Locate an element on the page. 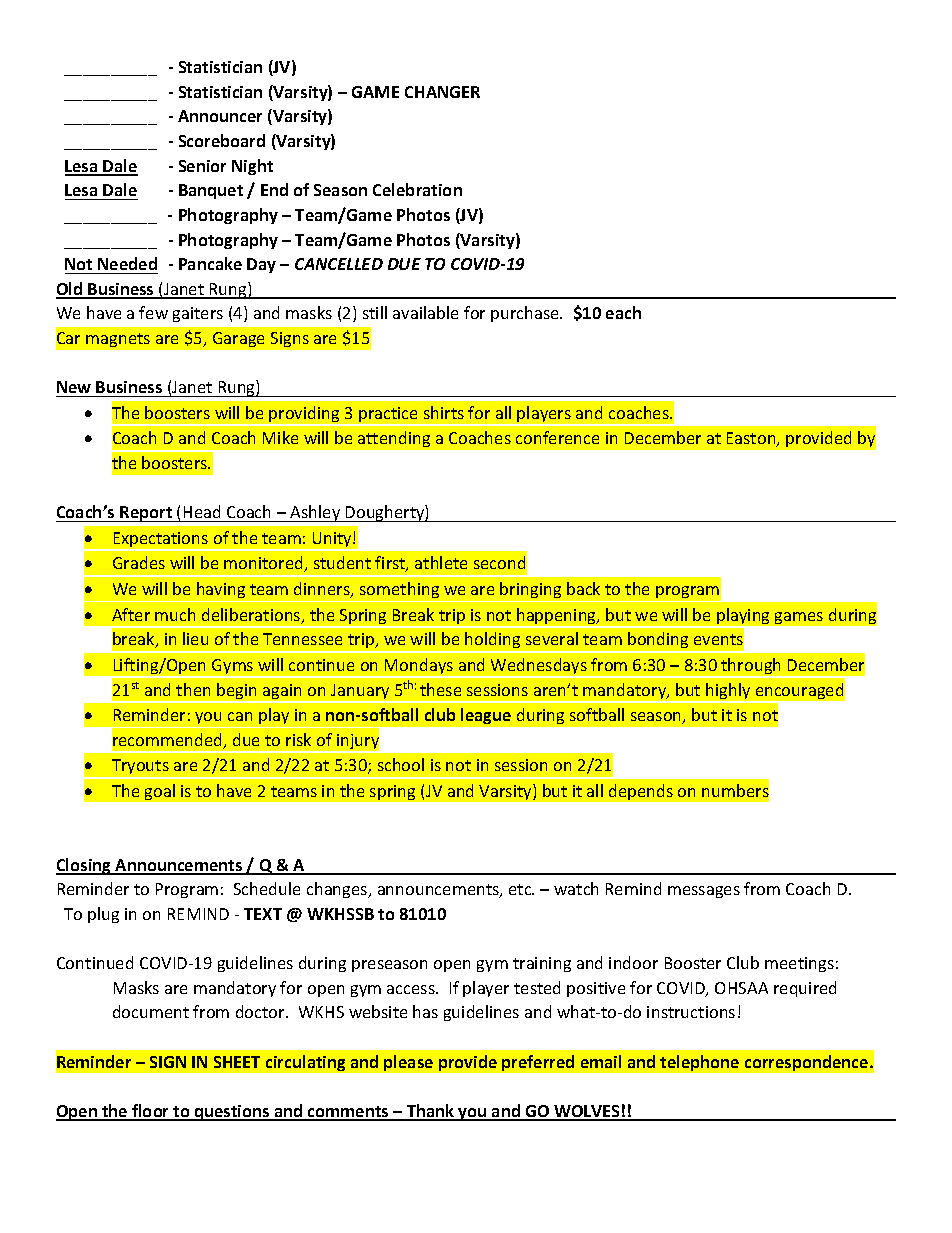 Image resolution: width=952 pixels, height=1233 pixels. please is located at coordinates (408, 1063).
